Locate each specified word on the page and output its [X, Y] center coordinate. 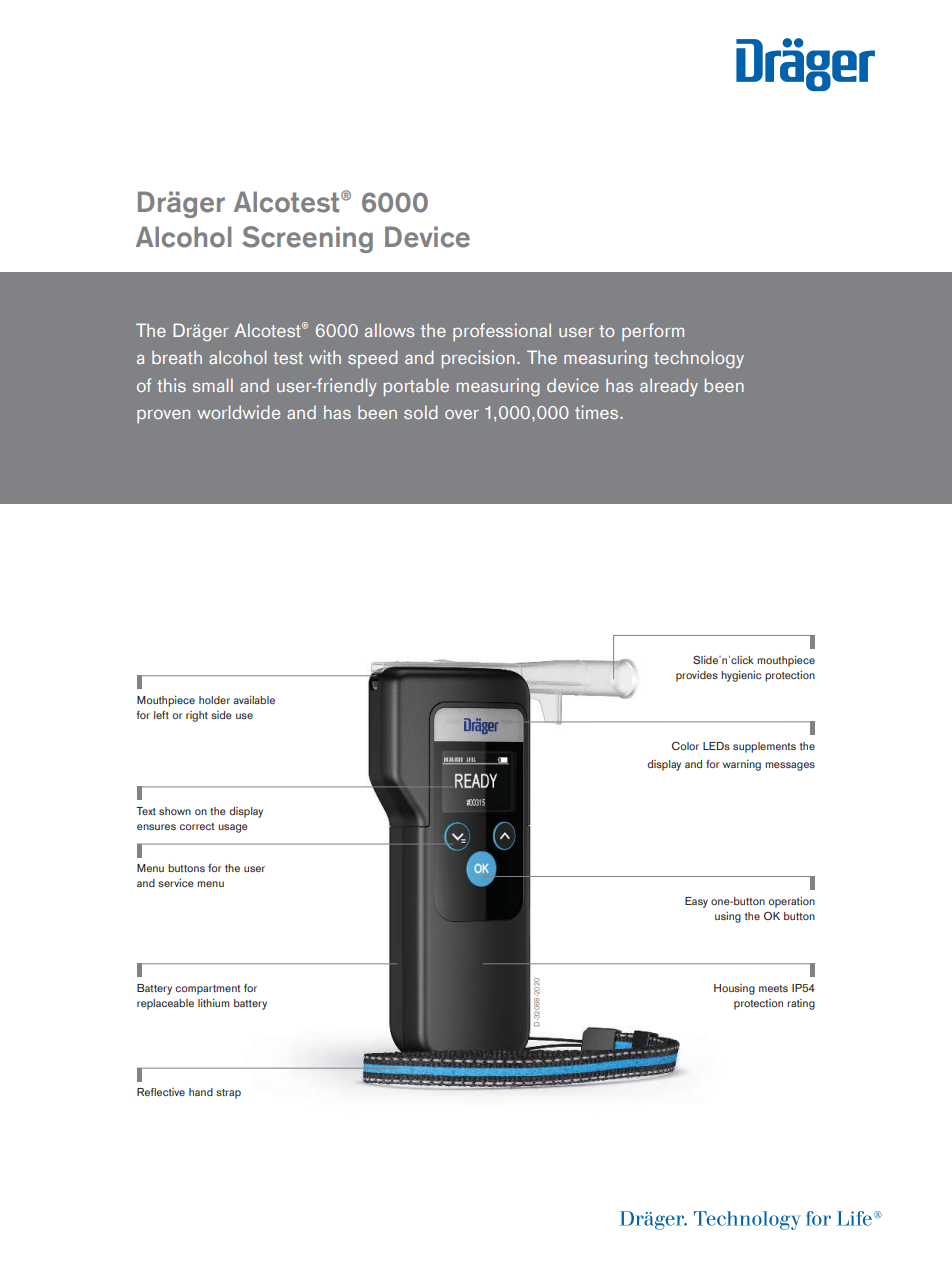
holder [214, 700]
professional [502, 332]
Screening [307, 239]
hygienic [741, 676]
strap [228, 1094]
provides [697, 676]
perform [653, 332]
